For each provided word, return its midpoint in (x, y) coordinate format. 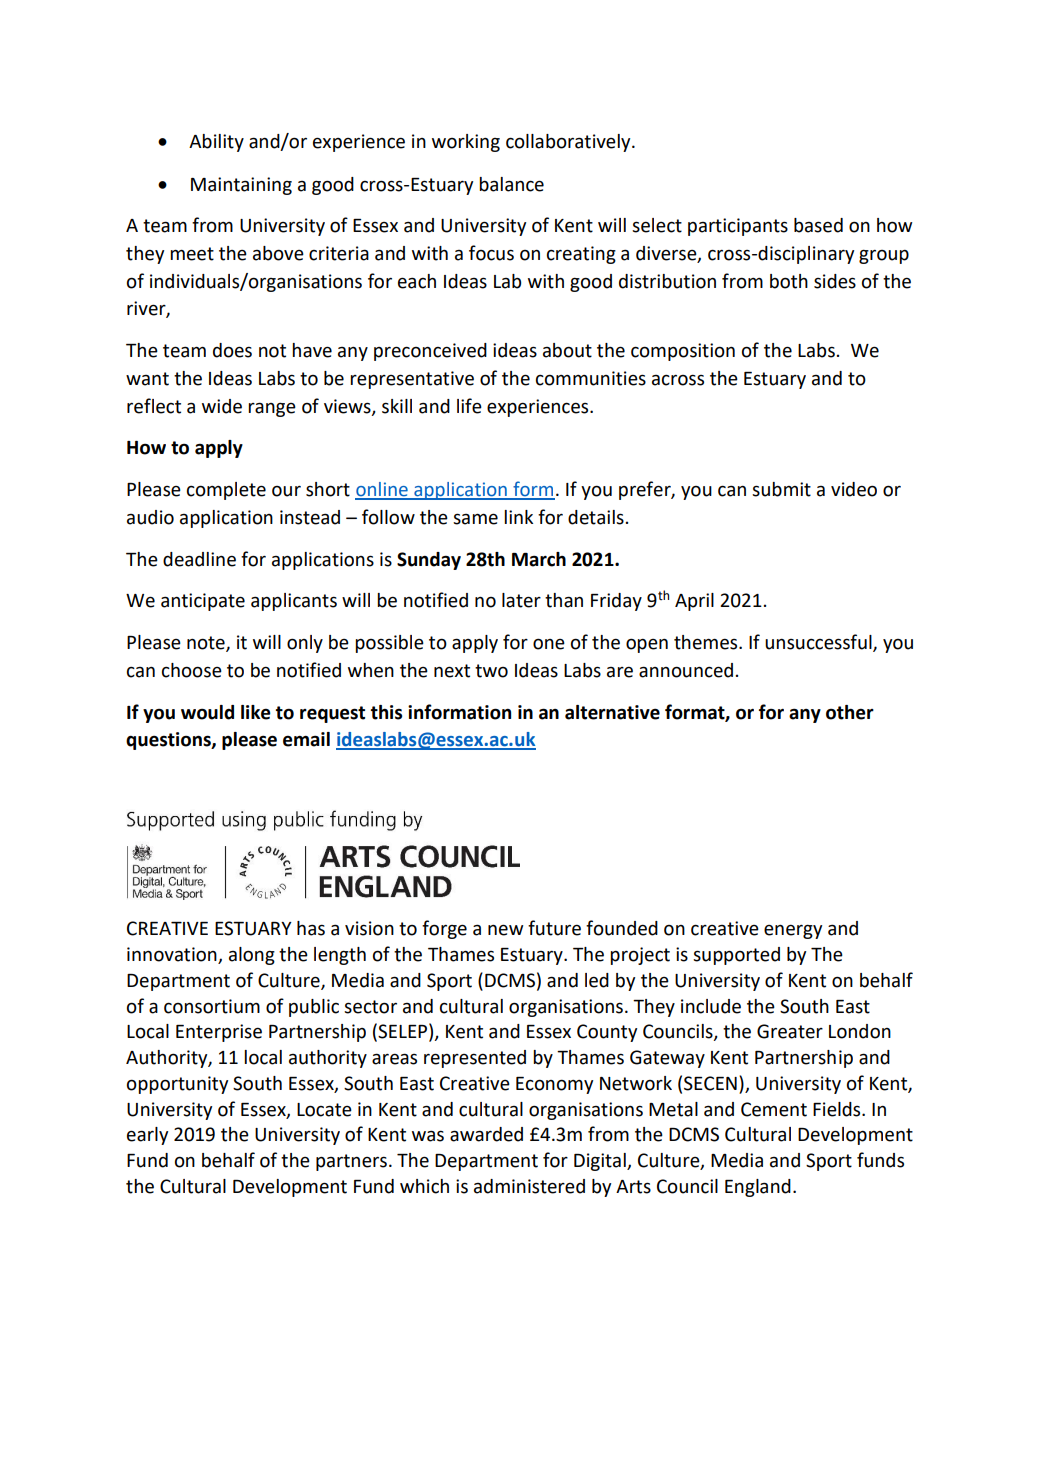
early (147, 1136)
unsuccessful (819, 643)
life (469, 406)
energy (793, 931)
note (207, 644)
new (505, 930)
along (252, 956)
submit (781, 489)
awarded (486, 1134)
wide (222, 406)
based (818, 225)
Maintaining (241, 186)
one (549, 644)
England (758, 1188)
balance (511, 184)
